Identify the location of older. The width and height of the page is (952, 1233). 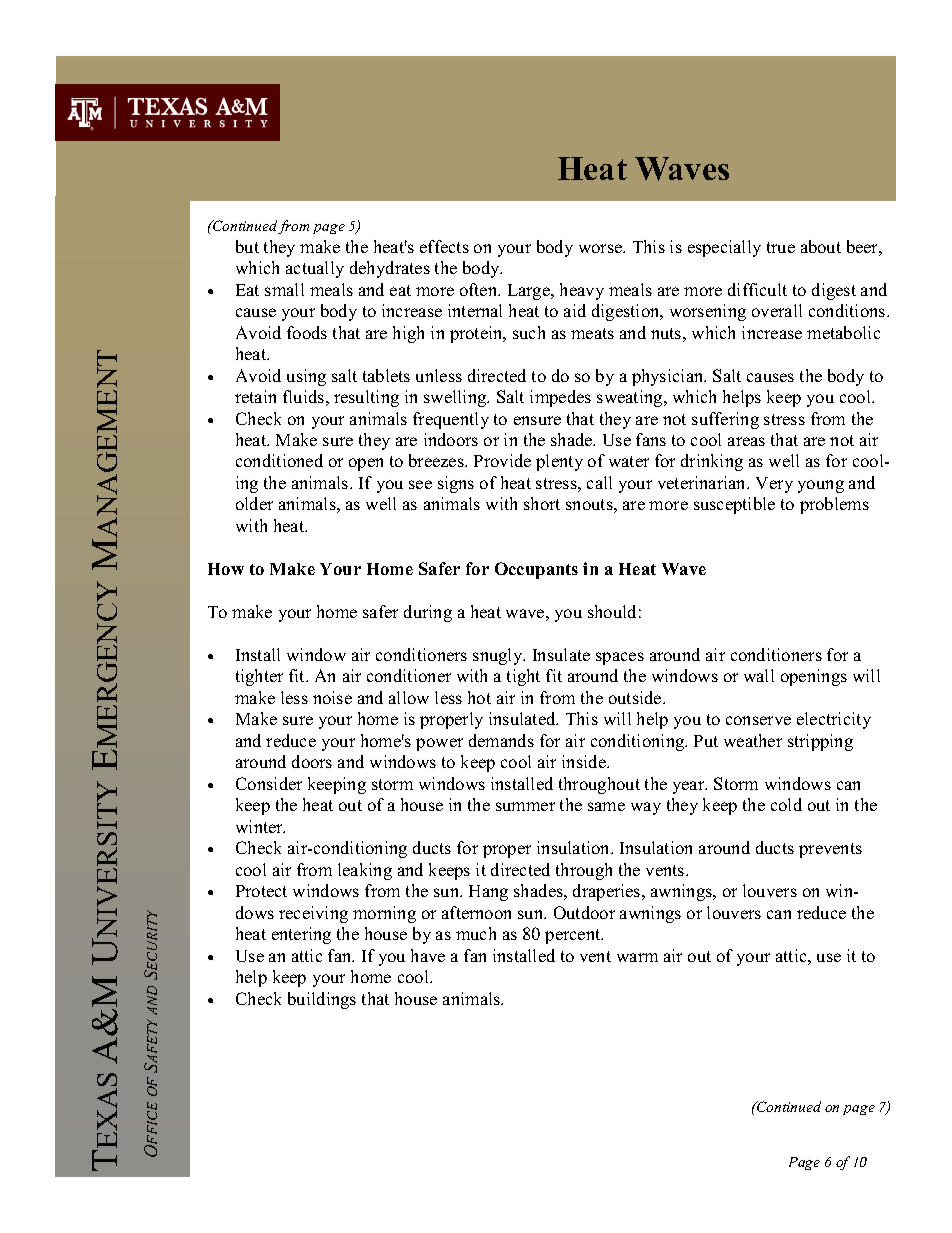
(254, 503).
